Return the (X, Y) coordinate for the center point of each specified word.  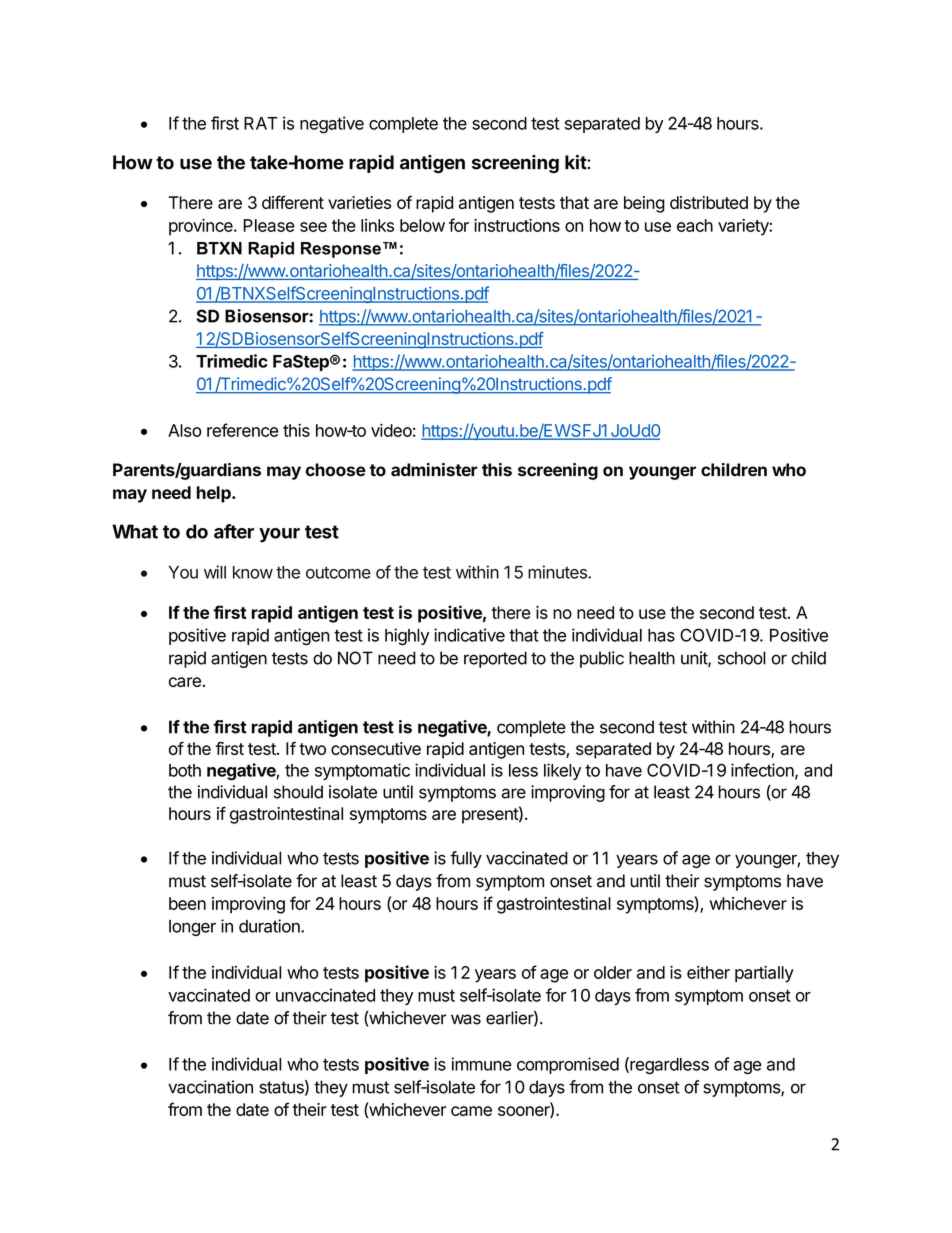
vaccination (210, 1087)
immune (481, 1064)
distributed (709, 202)
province (202, 227)
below (422, 225)
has (661, 635)
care (185, 682)
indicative (469, 635)
